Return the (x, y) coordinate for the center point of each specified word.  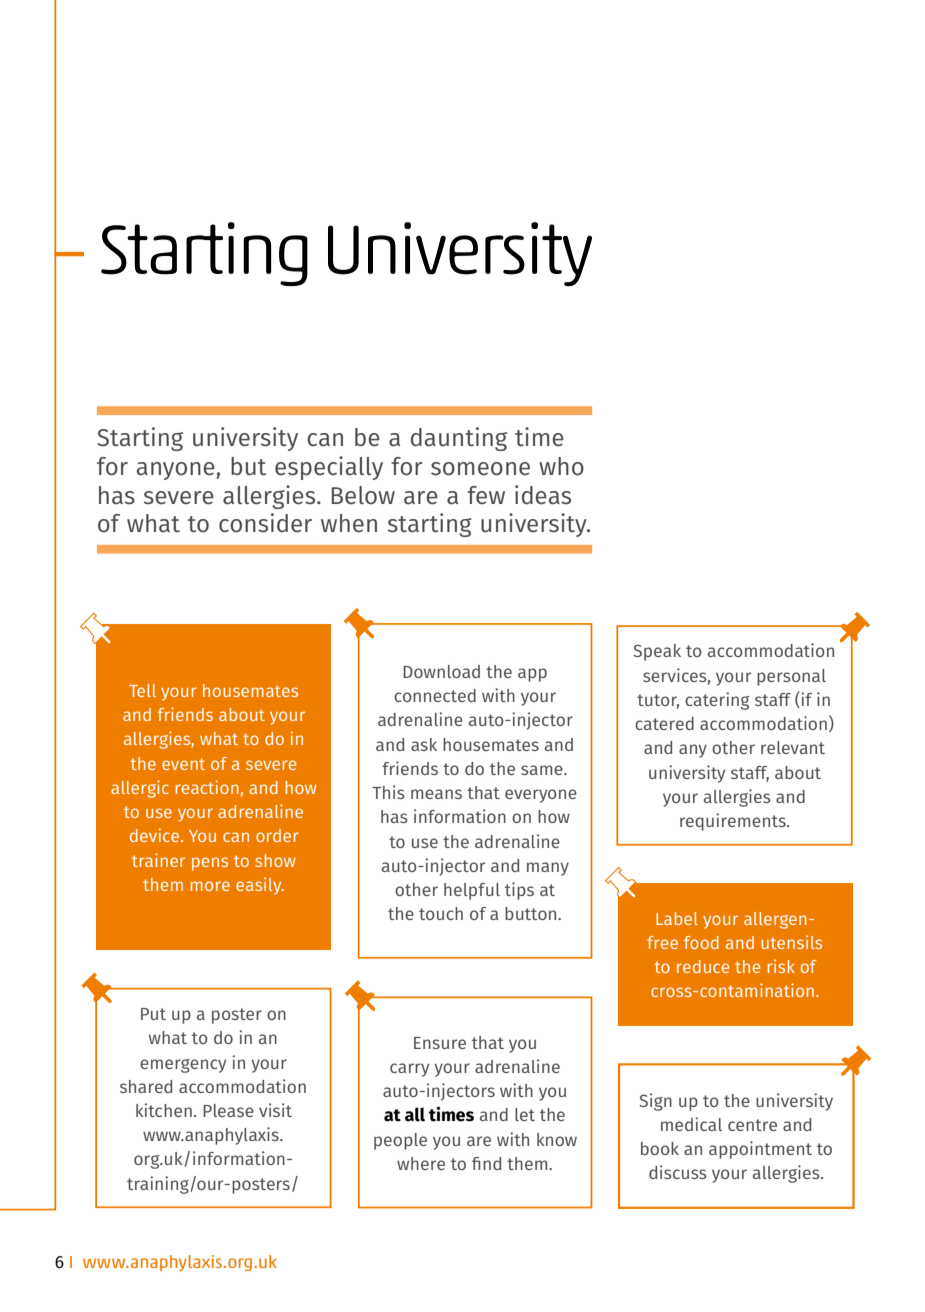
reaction (207, 787)
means (436, 794)
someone (480, 469)
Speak (657, 652)
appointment (760, 1150)
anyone (177, 471)
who (561, 466)
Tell (142, 690)
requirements (734, 822)
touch (441, 913)
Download (441, 671)
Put (153, 1014)
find (486, 1163)
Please (228, 1110)
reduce (703, 966)
